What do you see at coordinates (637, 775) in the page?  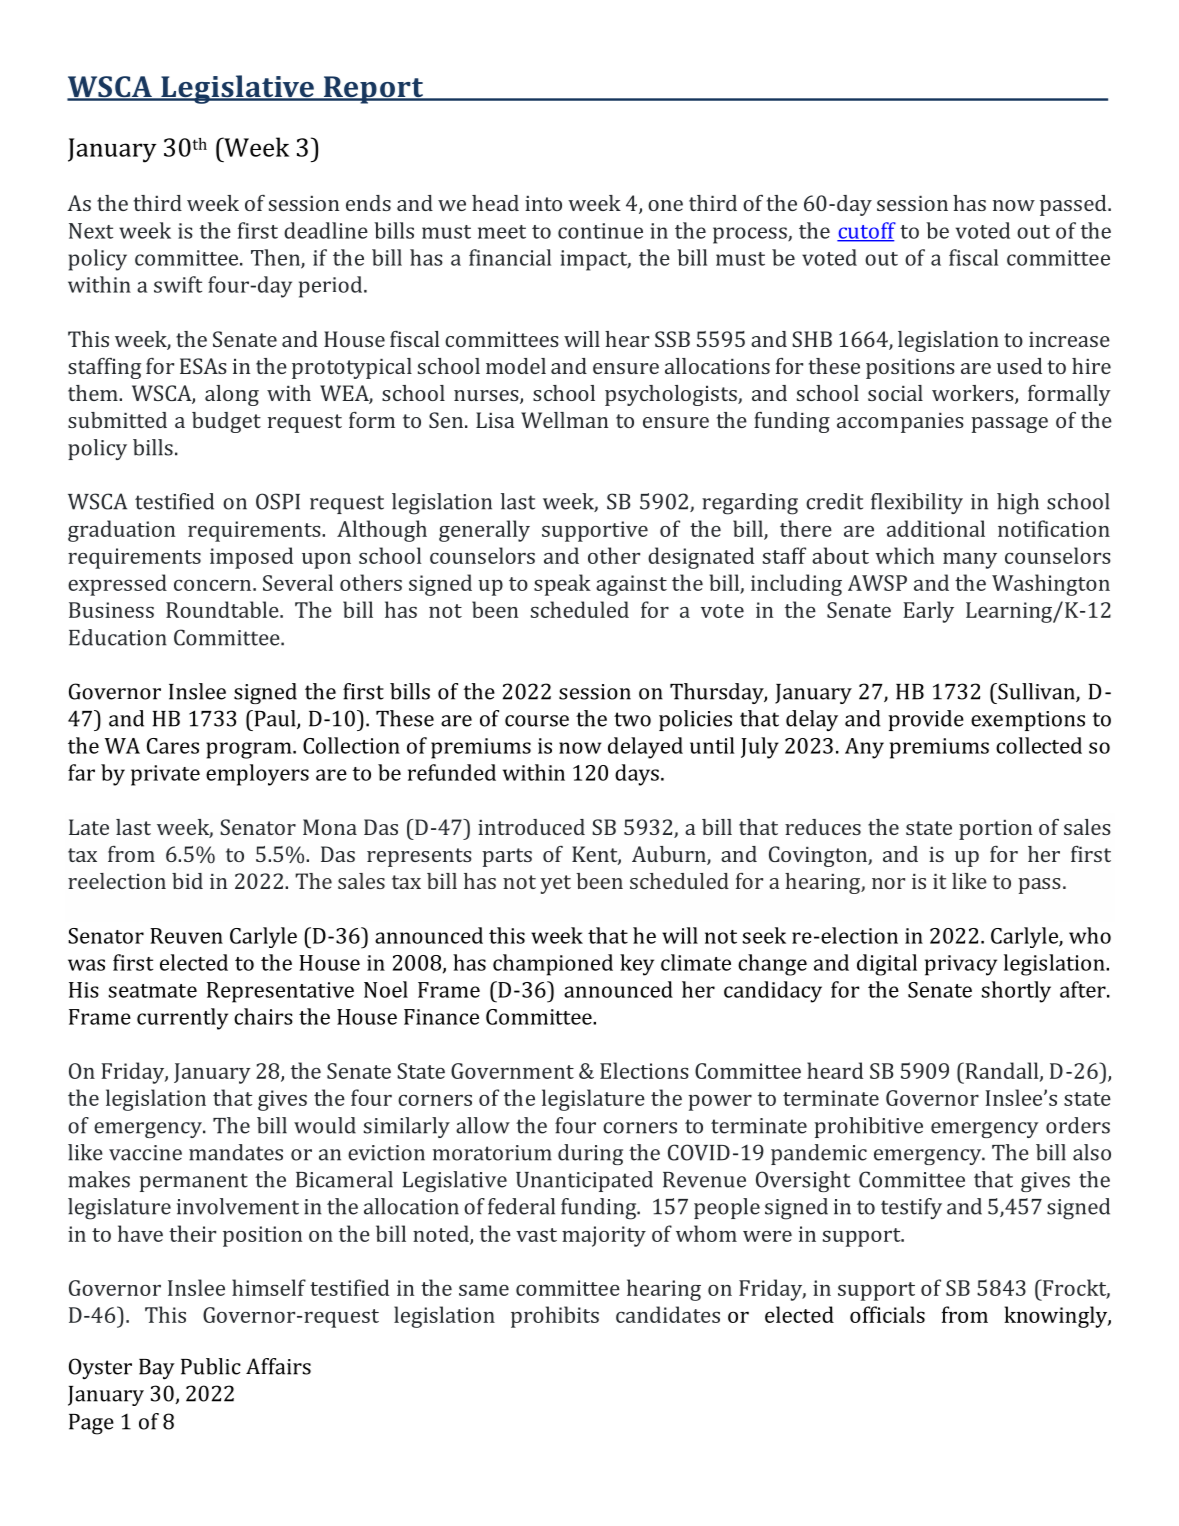 I see `days` at bounding box center [637, 775].
